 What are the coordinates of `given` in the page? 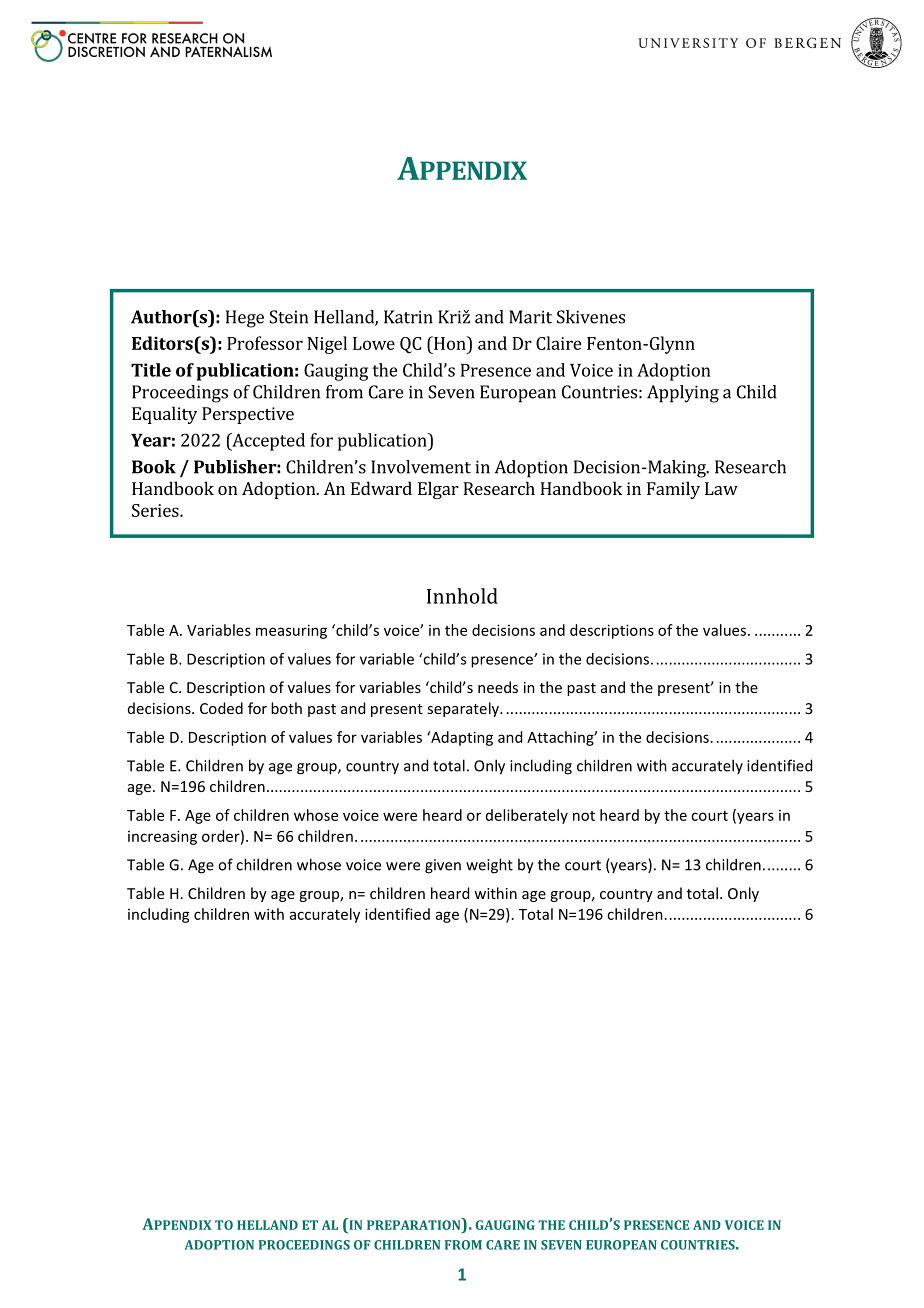 It's located at (443, 866).
